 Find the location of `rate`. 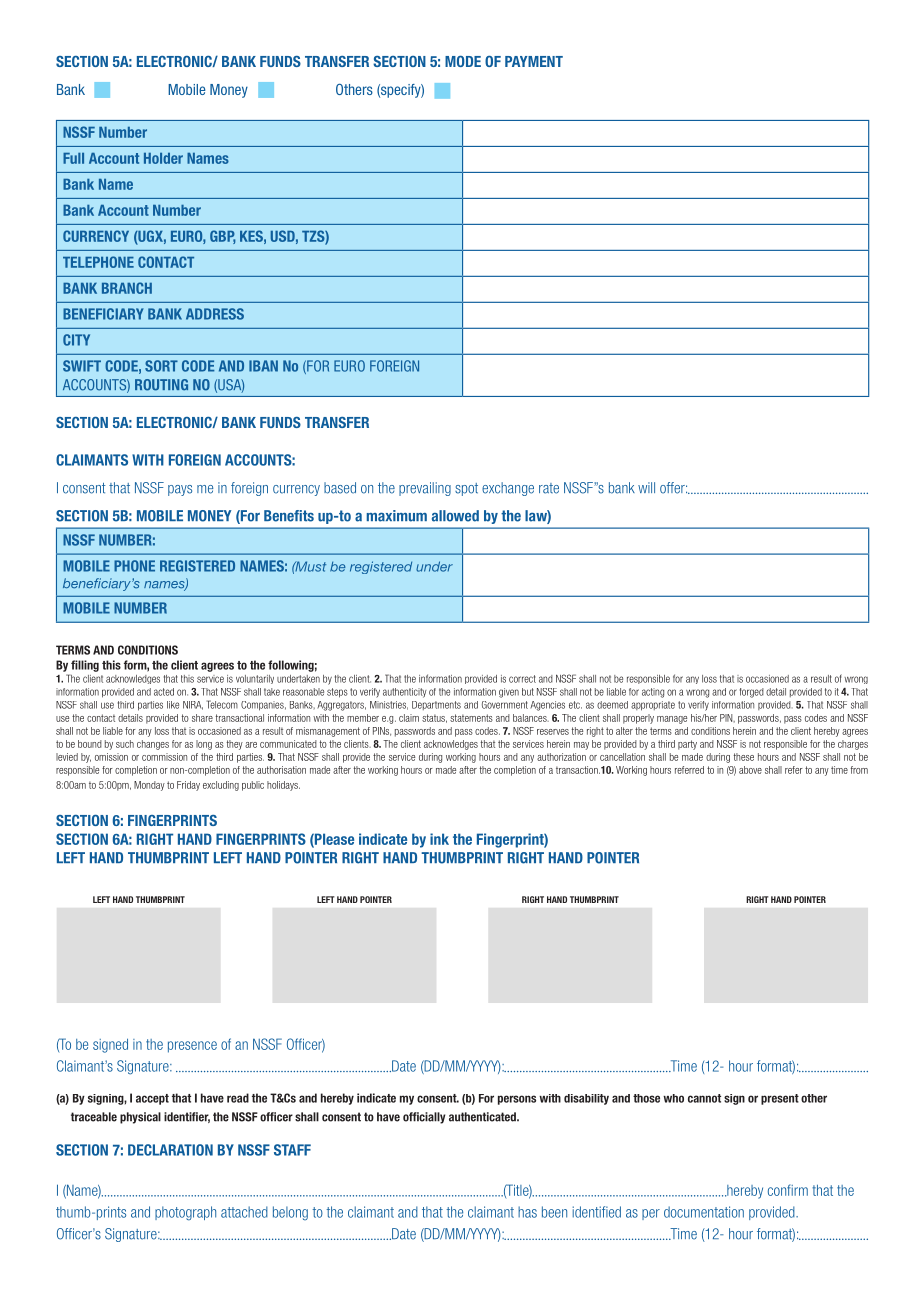

rate is located at coordinates (549, 488).
